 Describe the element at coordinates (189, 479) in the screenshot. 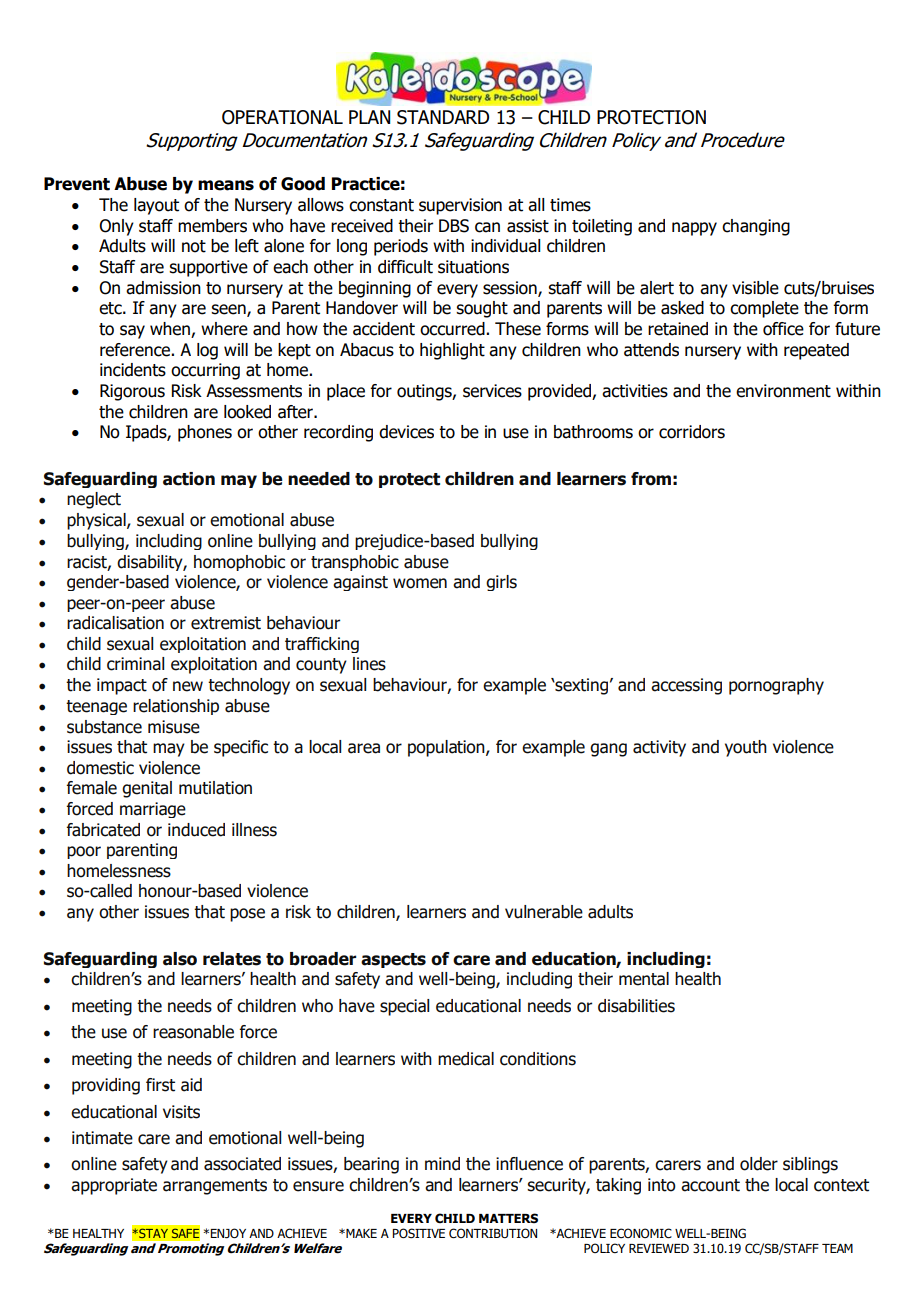

I see `action` at that location.
